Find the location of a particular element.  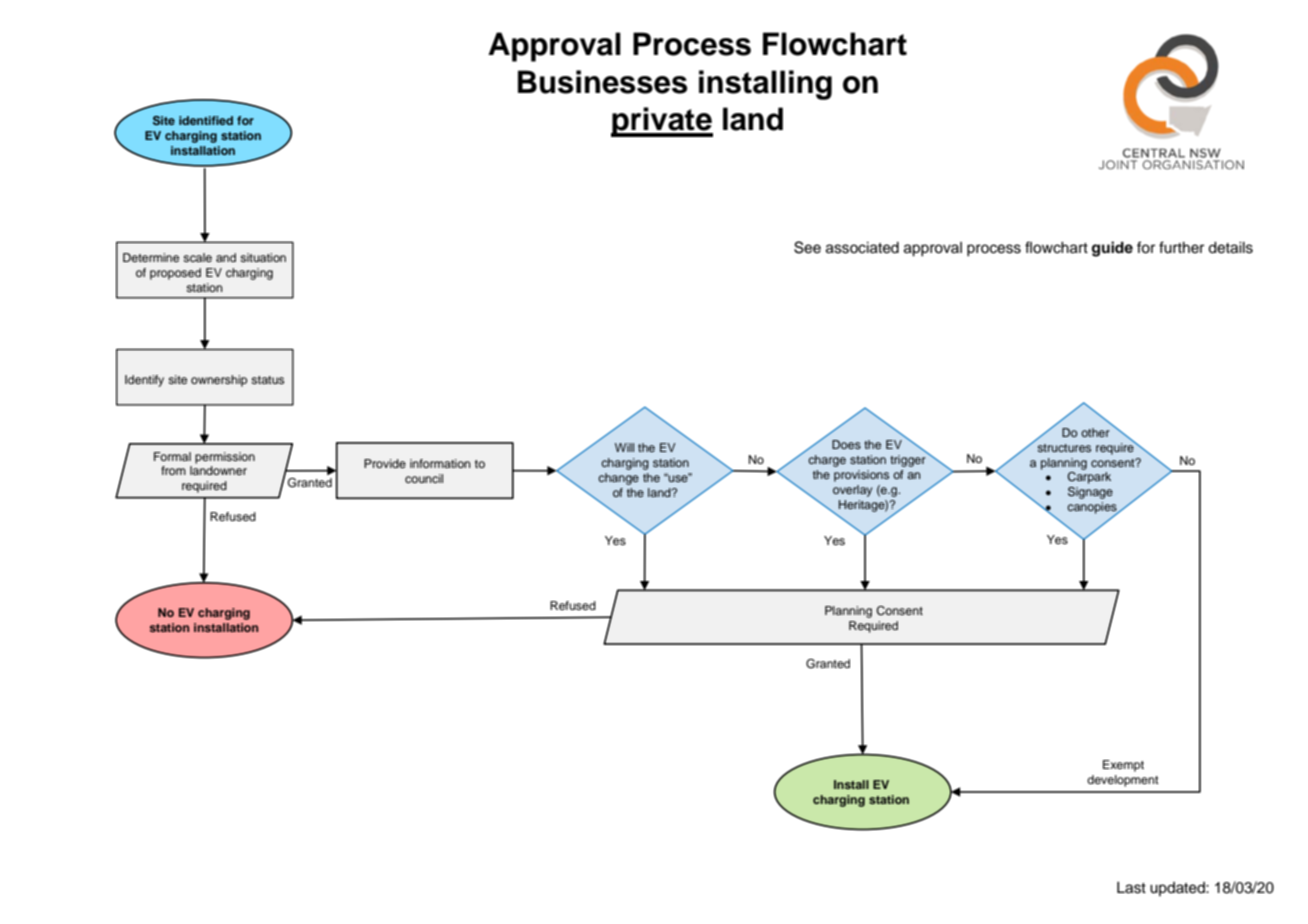

Last is located at coordinates (1131, 888).
